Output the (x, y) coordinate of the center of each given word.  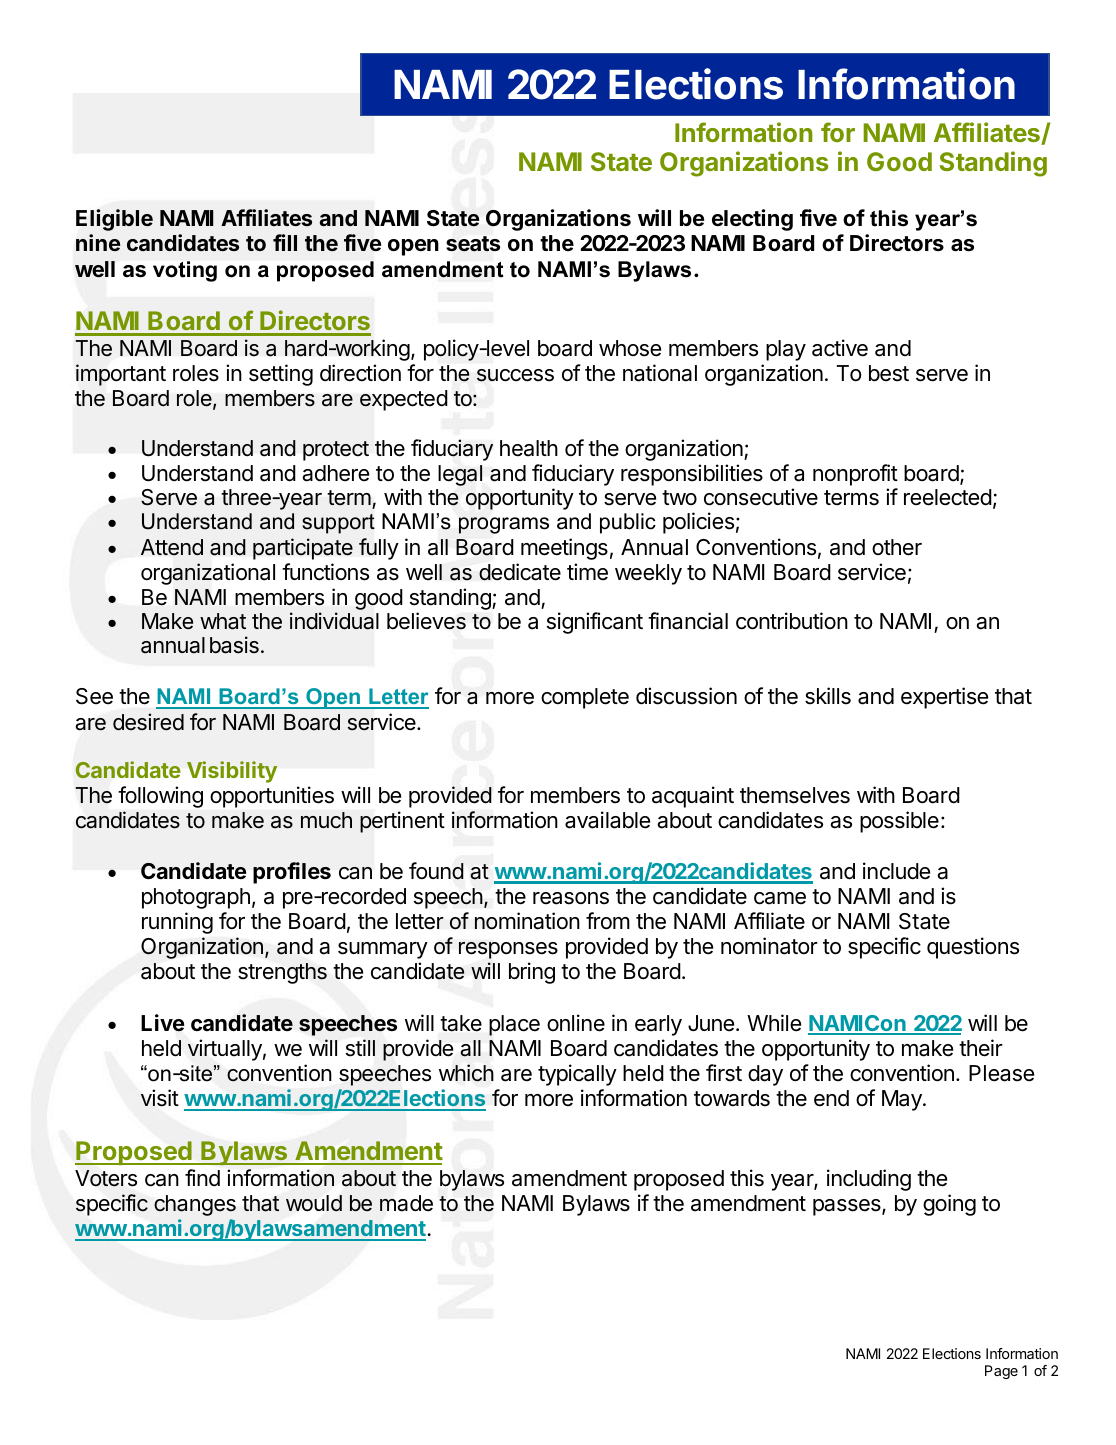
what (223, 621)
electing (752, 220)
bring (532, 973)
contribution (792, 621)
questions (973, 948)
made (406, 1203)
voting (185, 271)
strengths (282, 973)
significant (595, 623)
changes (195, 1205)
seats (473, 244)
